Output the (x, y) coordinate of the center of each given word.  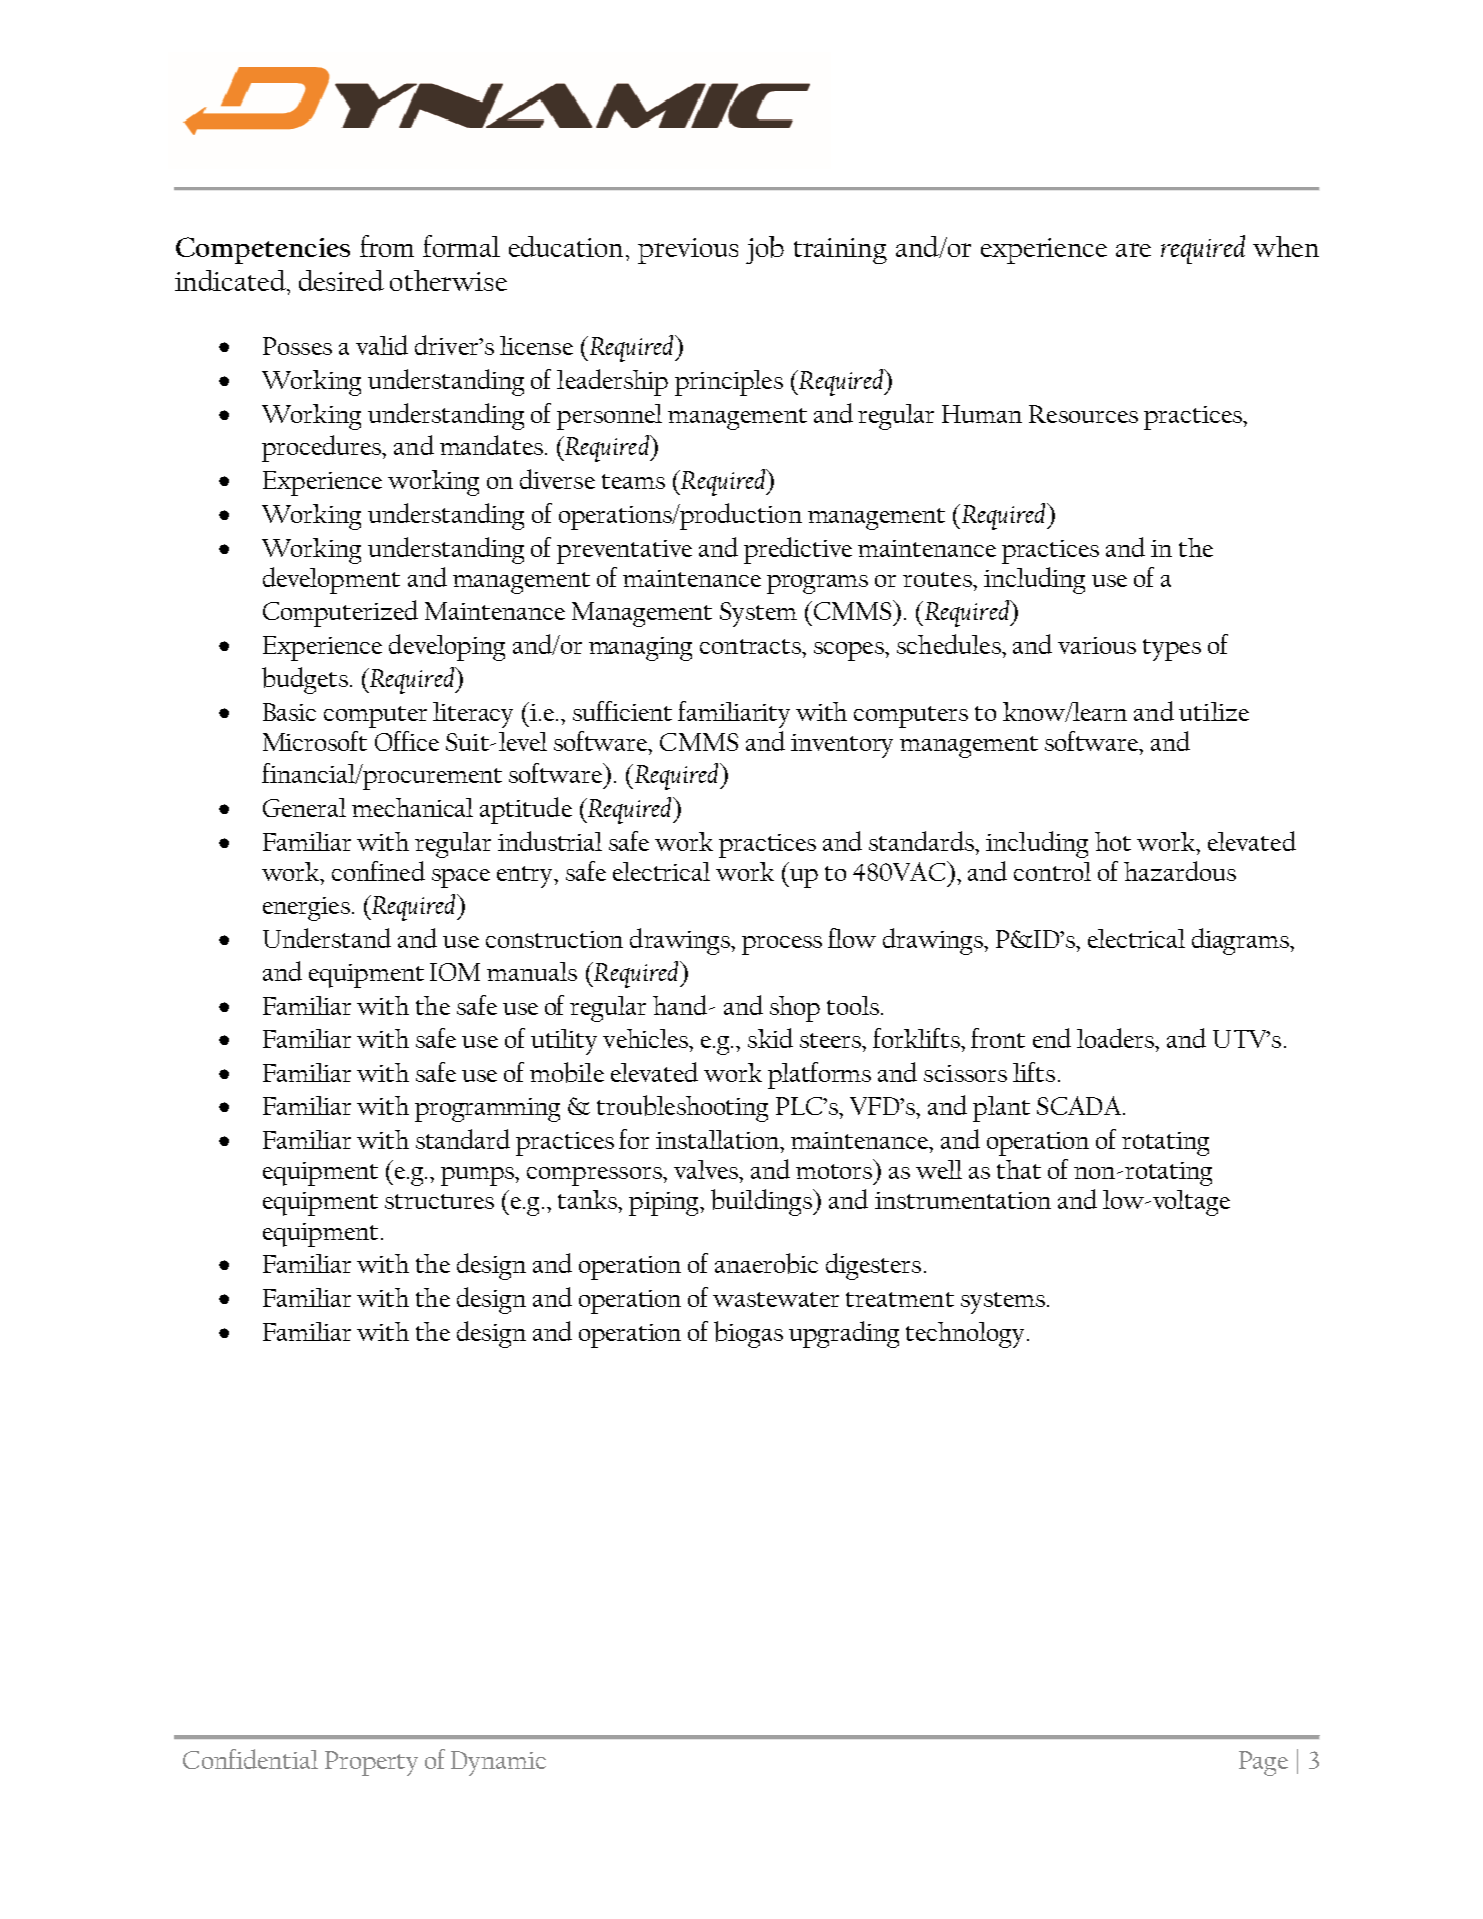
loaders (1116, 1038)
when (1286, 246)
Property (371, 1763)
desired (341, 280)
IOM (455, 972)
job (765, 250)
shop (795, 1009)
